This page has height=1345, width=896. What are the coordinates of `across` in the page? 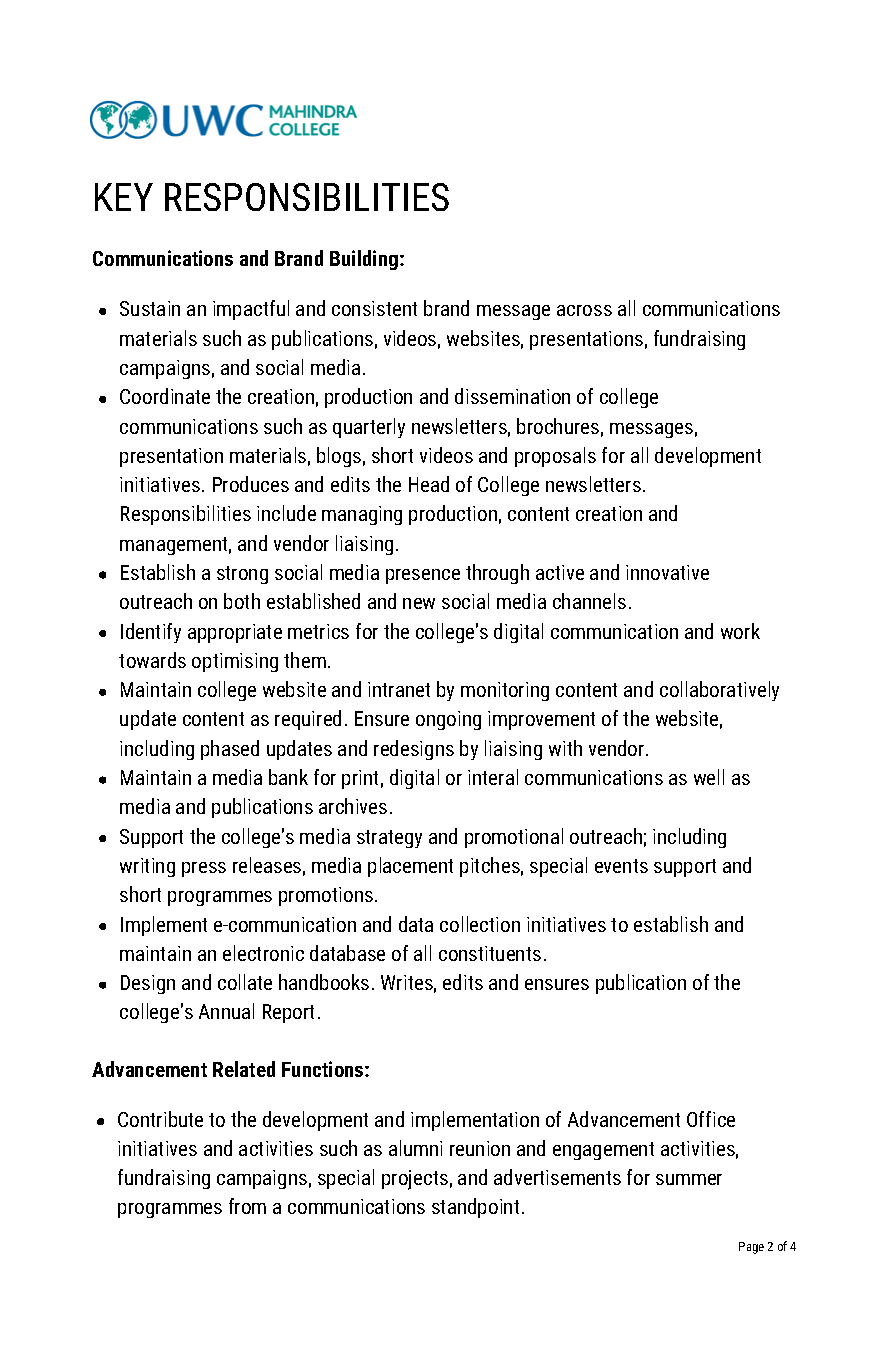 It's located at (584, 310).
